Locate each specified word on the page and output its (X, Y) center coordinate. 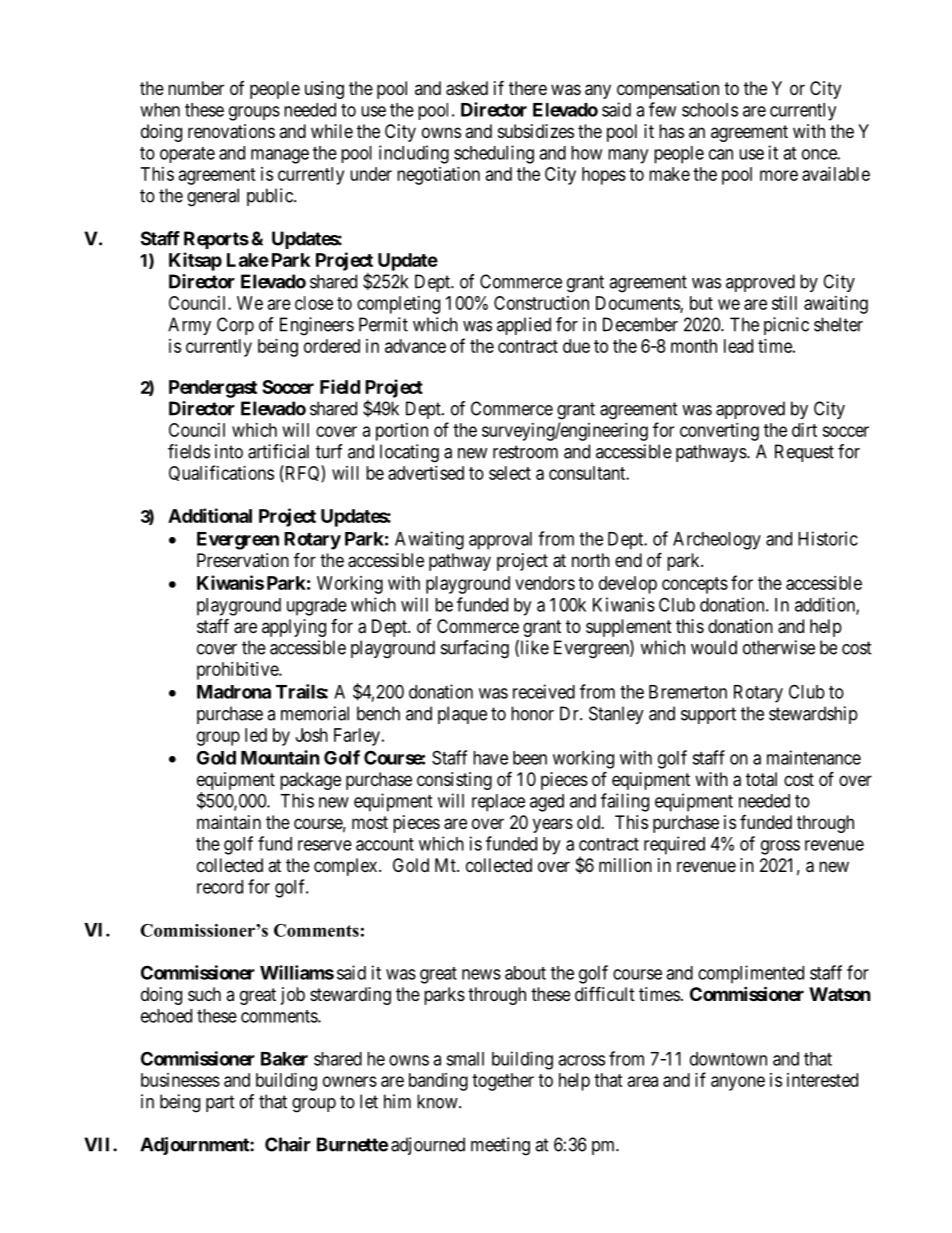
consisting (454, 781)
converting (719, 432)
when (160, 110)
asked (467, 88)
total (761, 779)
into (229, 451)
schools (710, 110)
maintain (229, 822)
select (510, 473)
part (220, 1103)
